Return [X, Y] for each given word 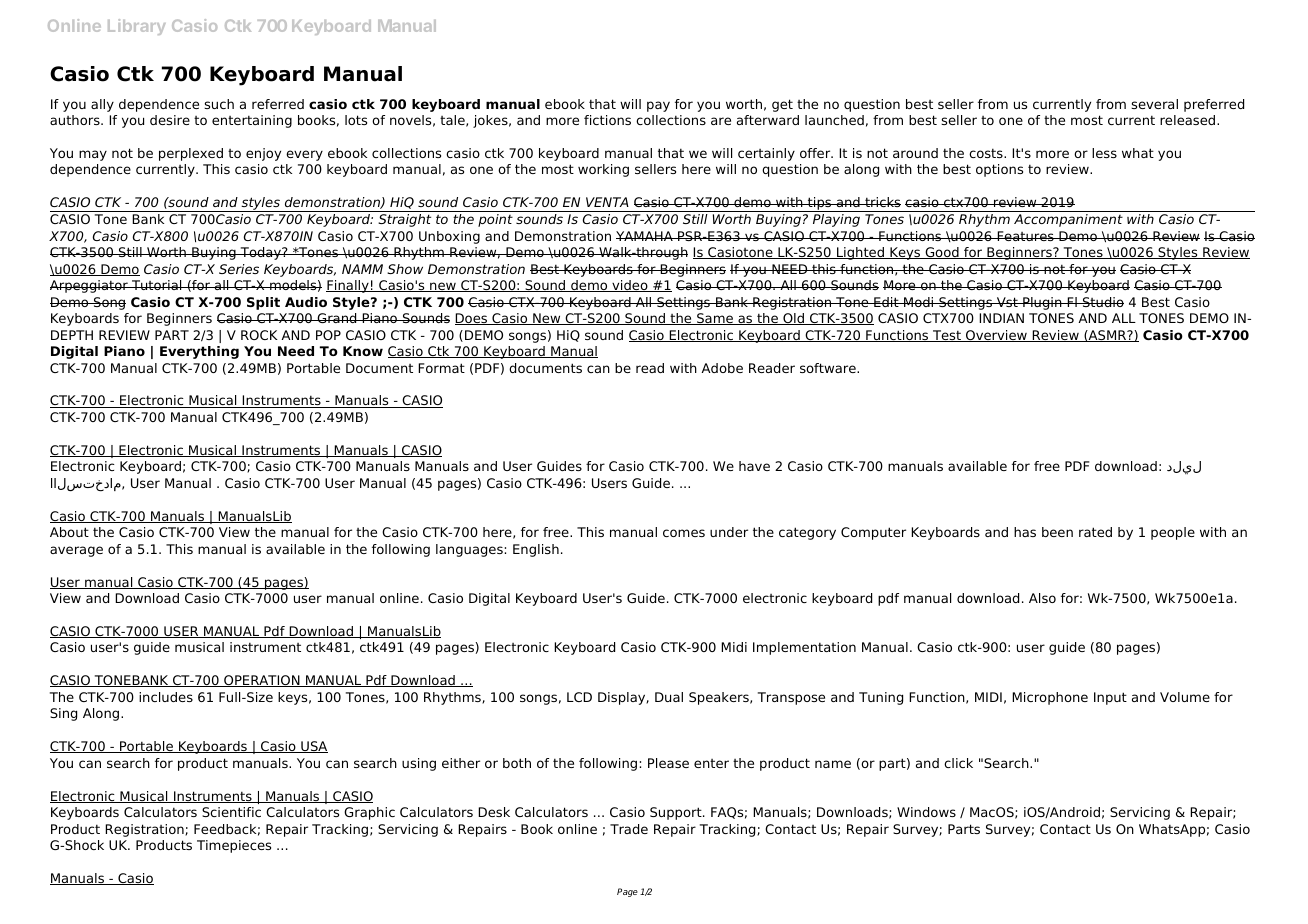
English [536, 550]
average [76, 551]
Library [137, 27]
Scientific [231, 812]
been [1057, 532]
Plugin [1042, 303]
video [630, 286]
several [1154, 104]
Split [263, 303]
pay [658, 106]
